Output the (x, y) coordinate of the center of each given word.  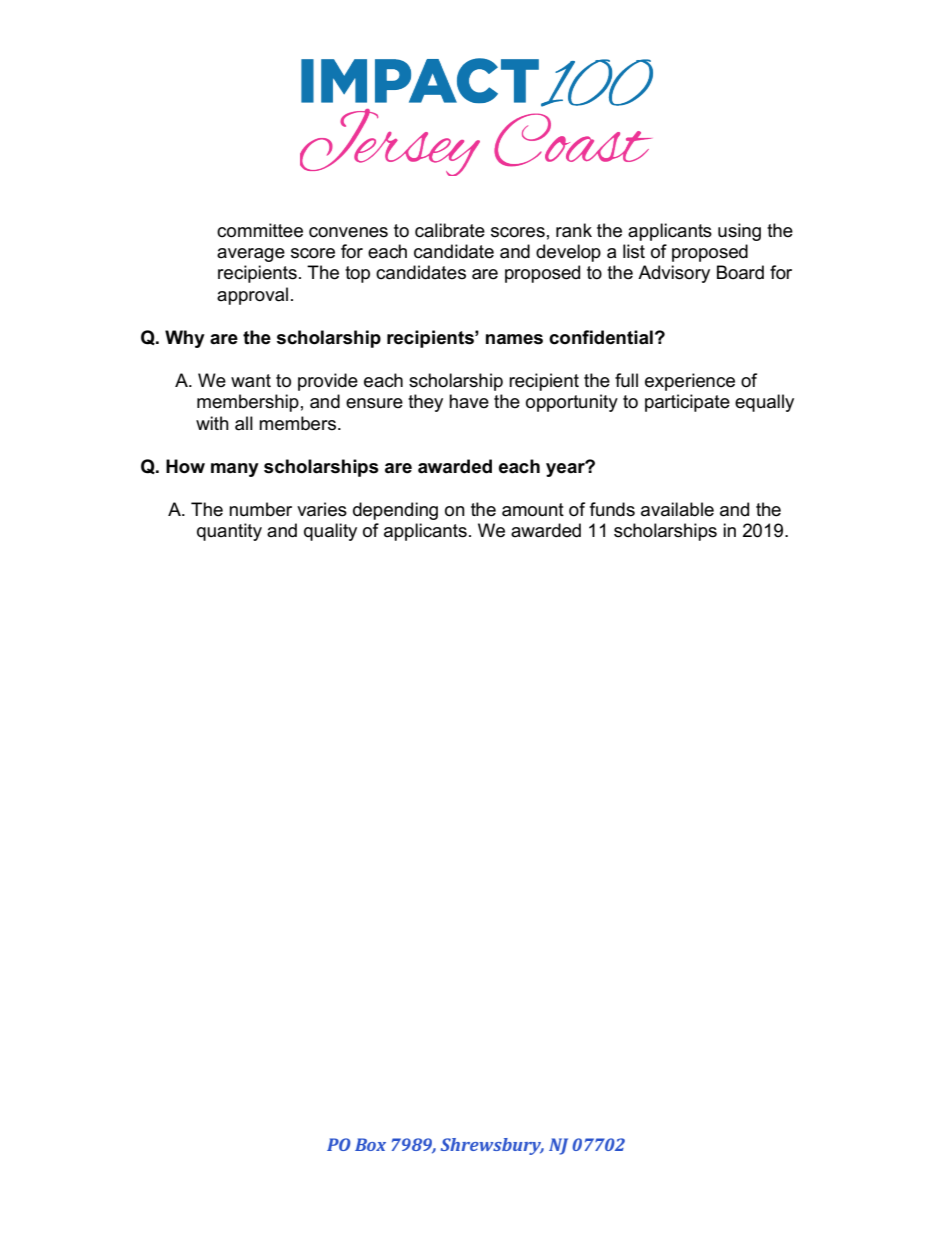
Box (370, 1144)
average (251, 255)
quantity (229, 532)
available (677, 509)
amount (533, 510)
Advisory (674, 274)
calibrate (450, 230)
